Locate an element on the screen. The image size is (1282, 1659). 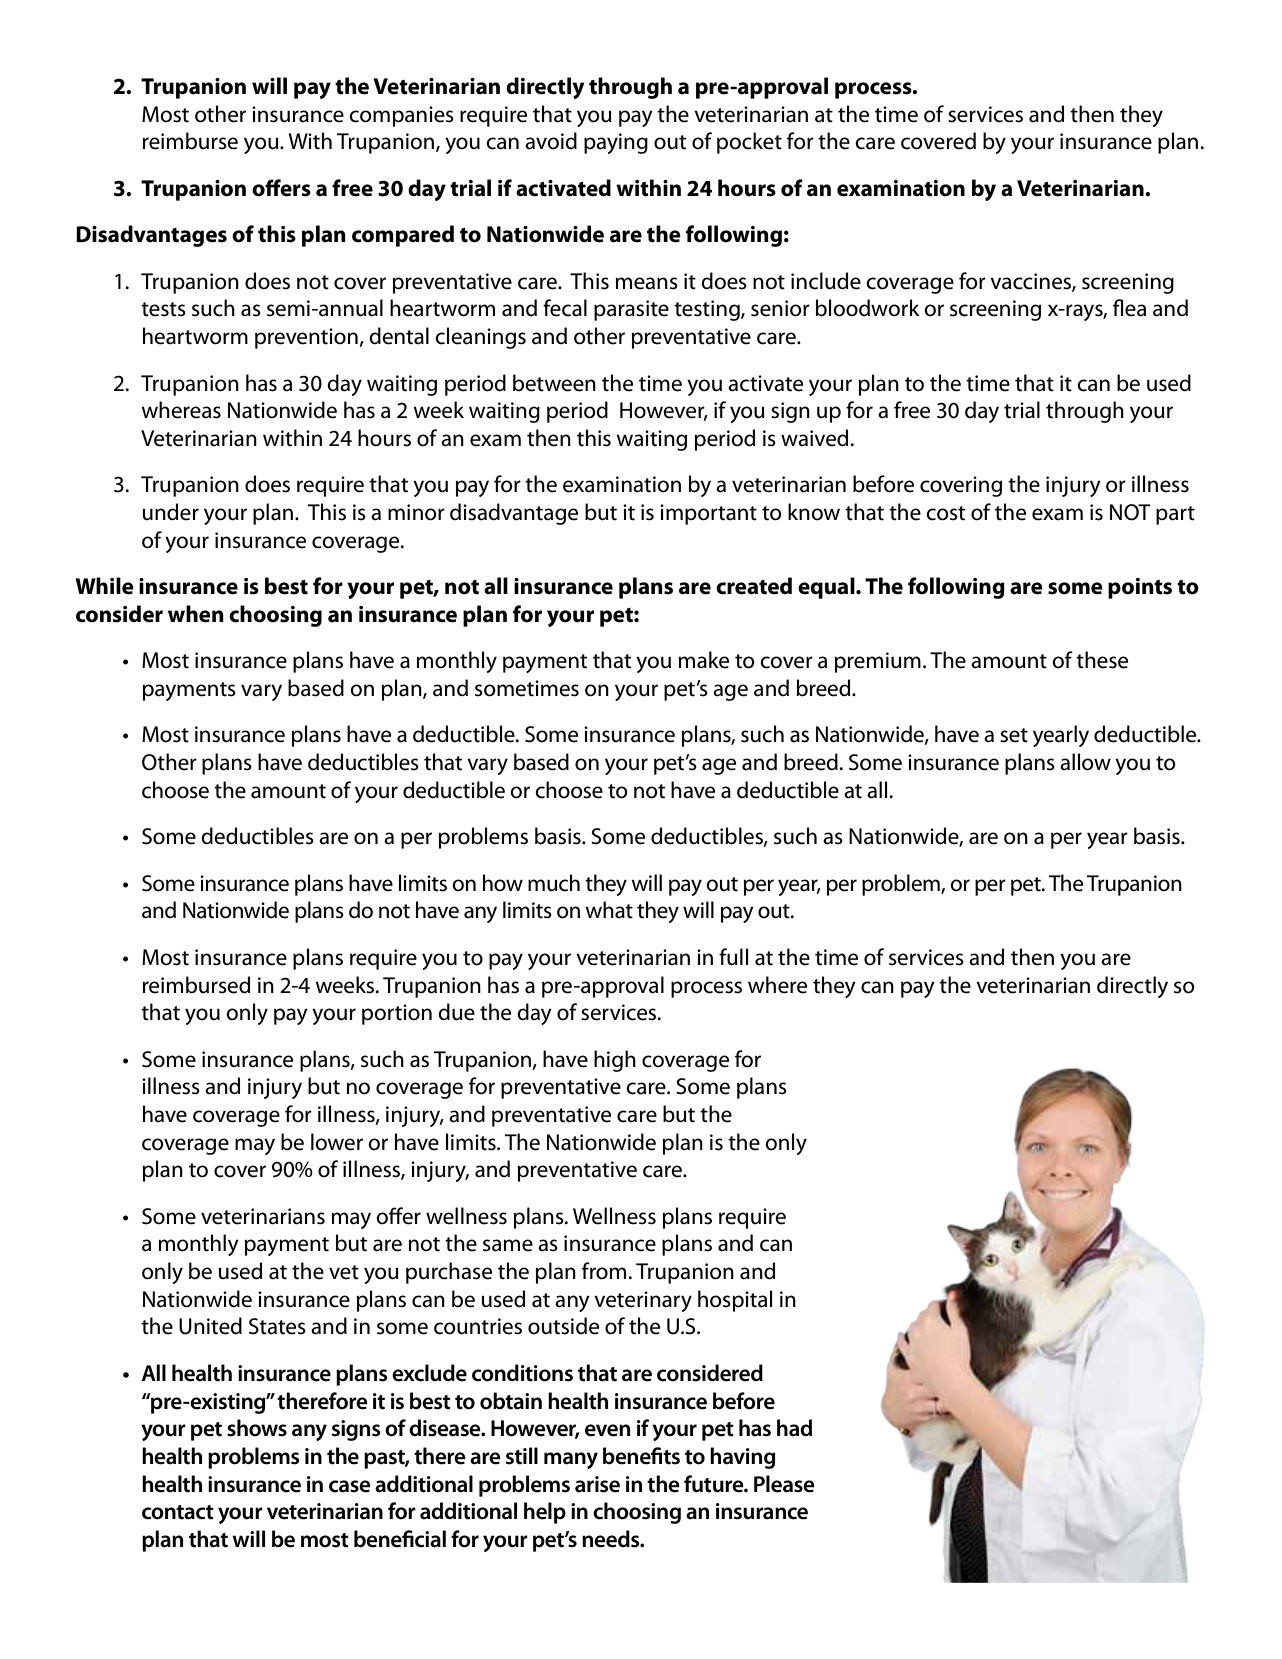
paying is located at coordinates (616, 143).
